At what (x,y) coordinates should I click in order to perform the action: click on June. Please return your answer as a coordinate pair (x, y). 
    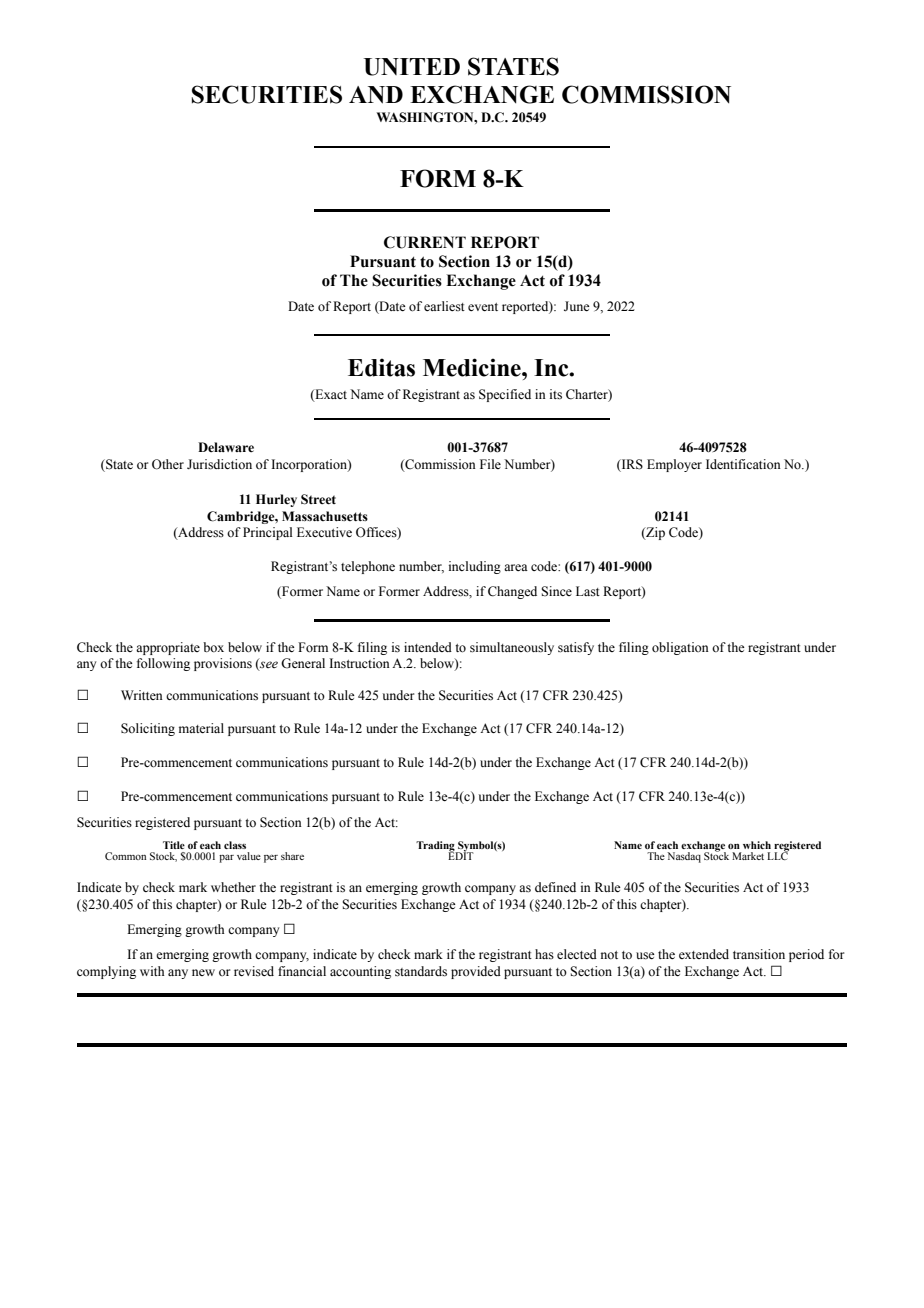
    Looking at the image, I should click on (577, 306).
